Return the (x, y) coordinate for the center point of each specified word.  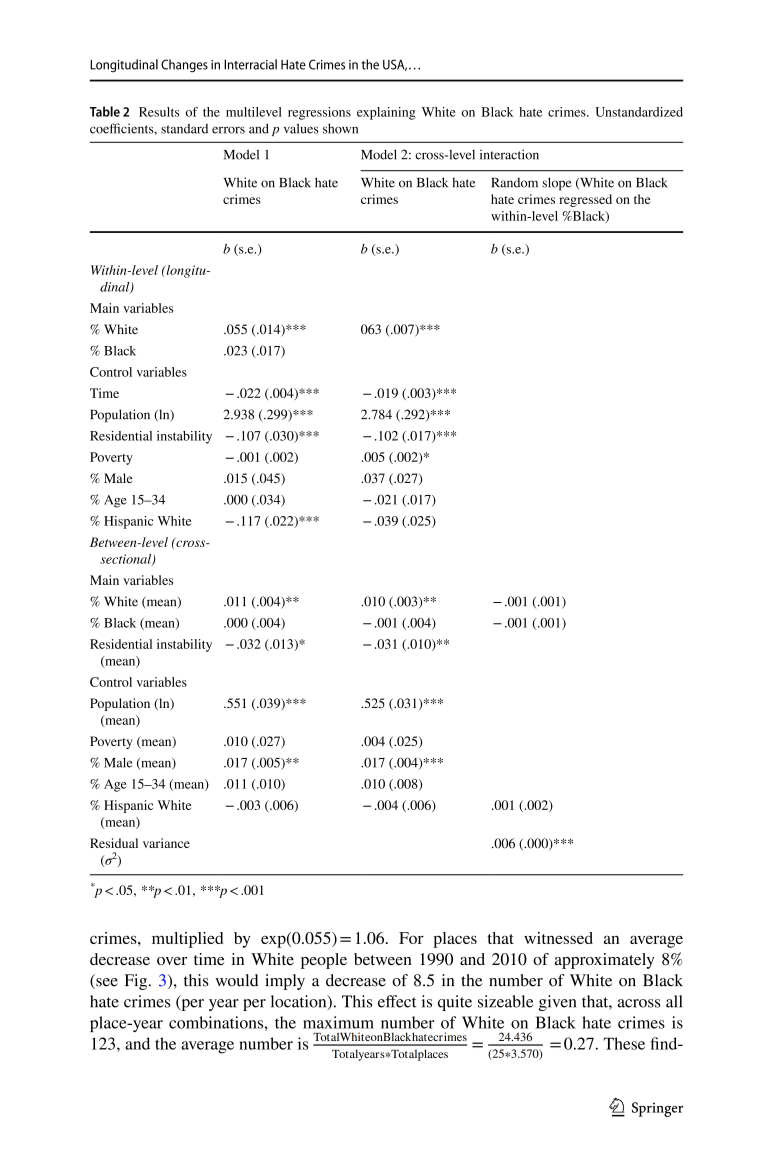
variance (166, 843)
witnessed (558, 938)
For (411, 938)
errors (228, 130)
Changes (184, 66)
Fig (137, 982)
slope (557, 184)
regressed (585, 200)
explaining (386, 113)
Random (515, 183)
